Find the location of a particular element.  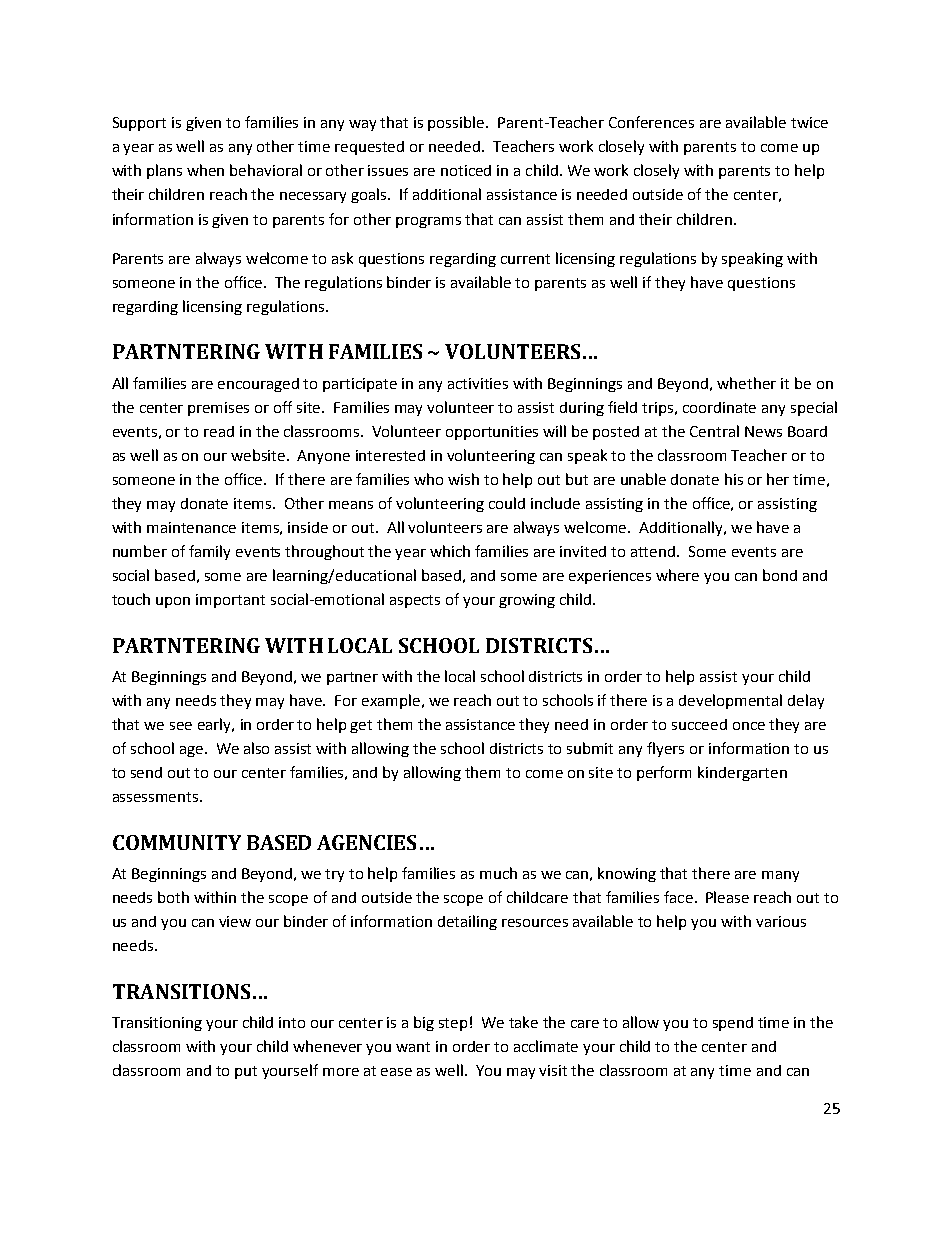

kindergarten is located at coordinates (742, 773).
